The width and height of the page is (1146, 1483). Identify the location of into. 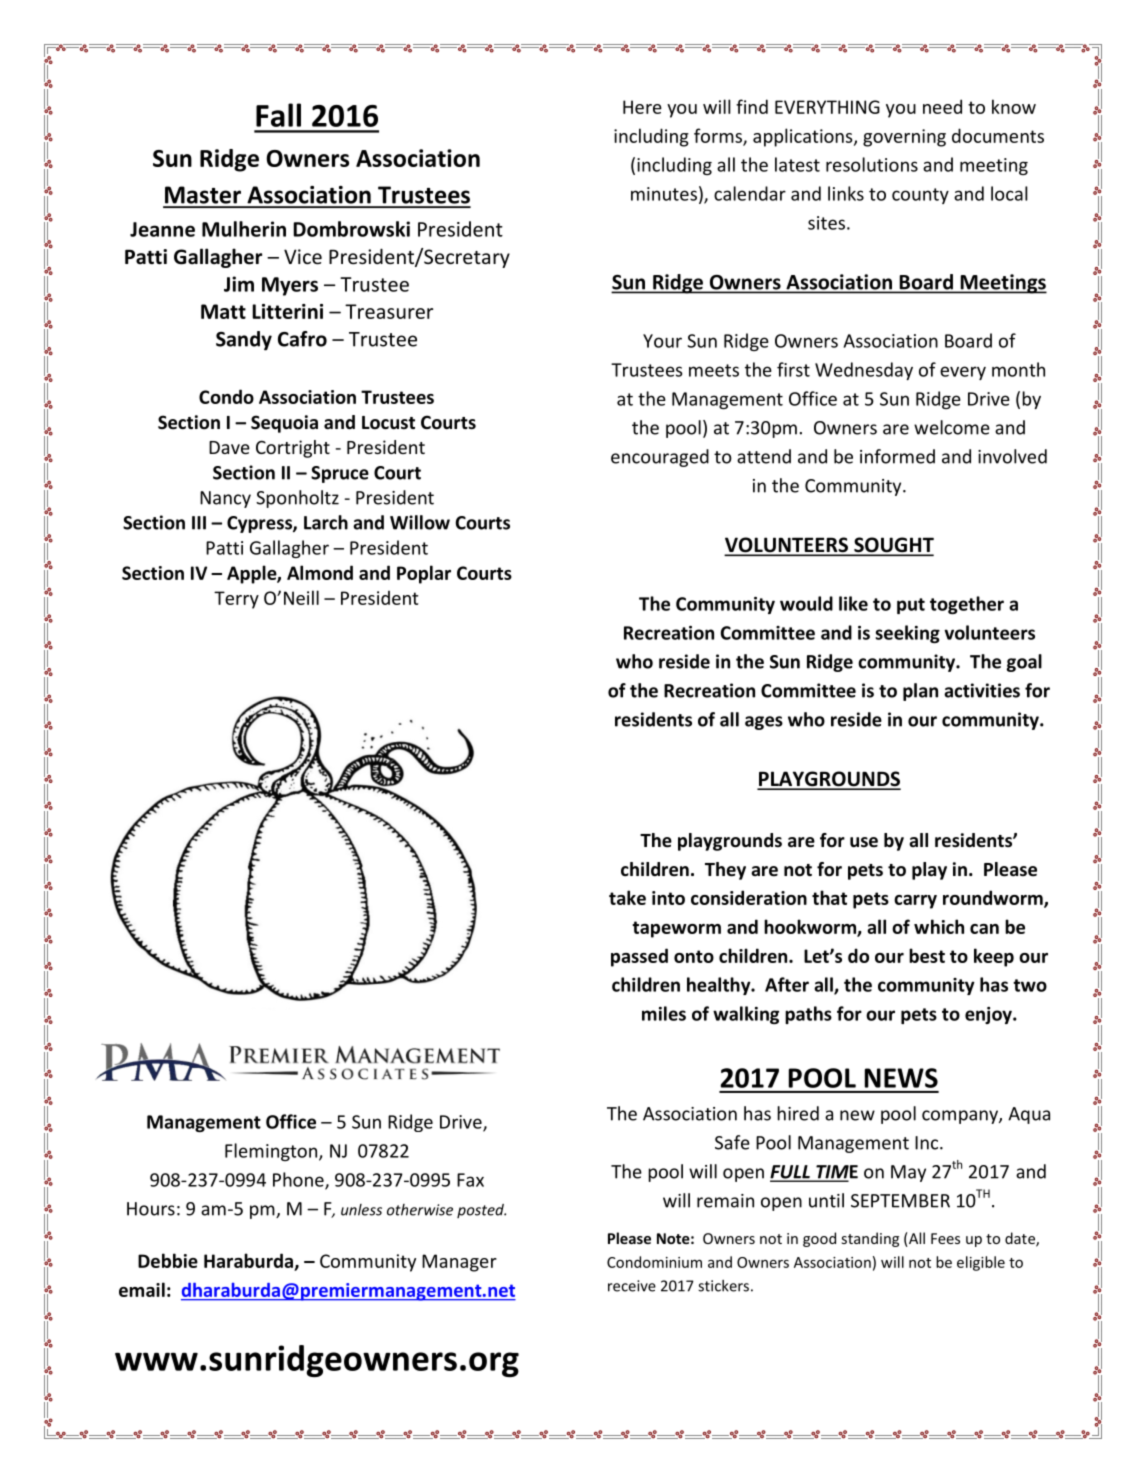
(668, 898).
